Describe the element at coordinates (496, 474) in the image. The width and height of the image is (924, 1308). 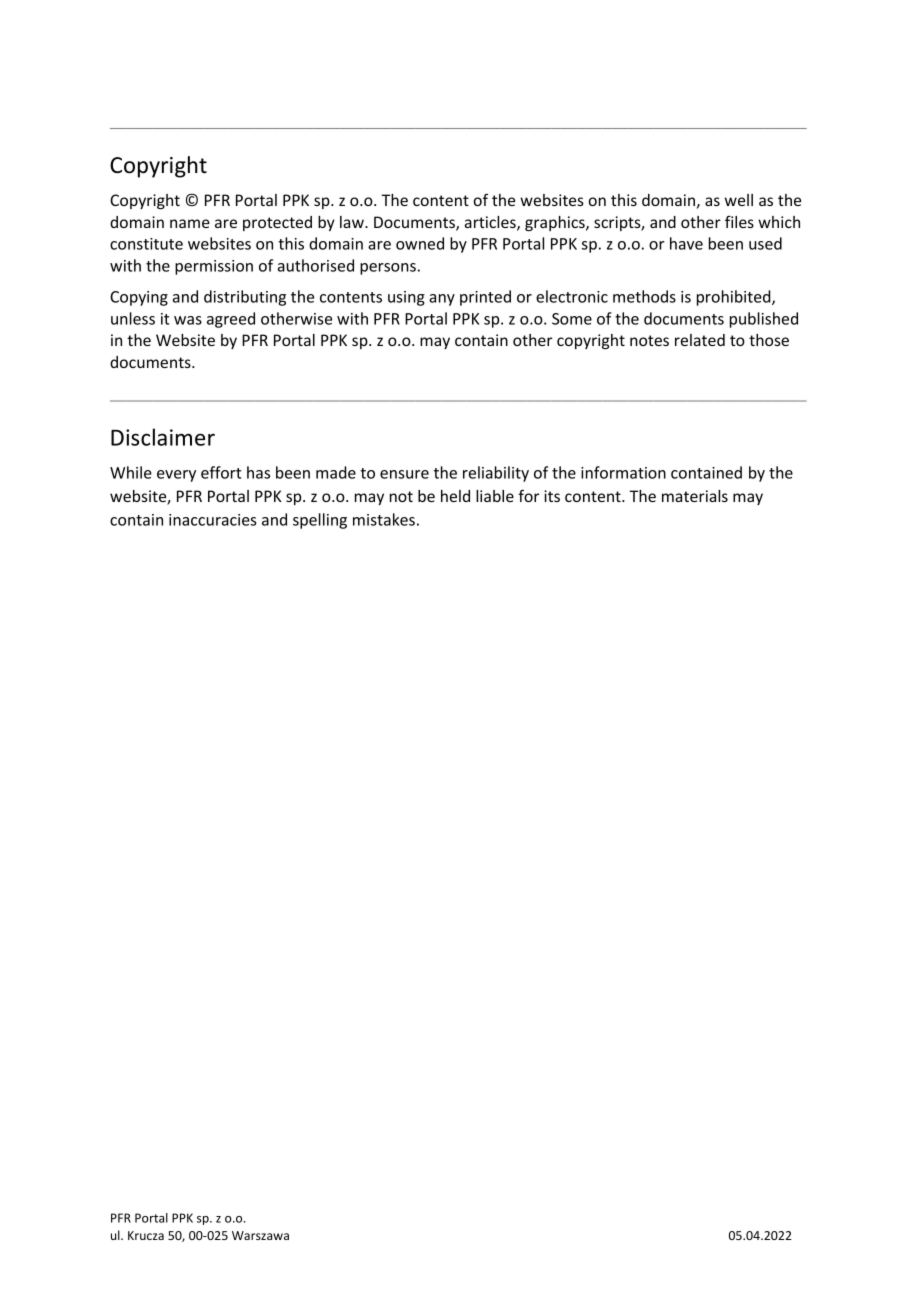
I see `reliability` at that location.
